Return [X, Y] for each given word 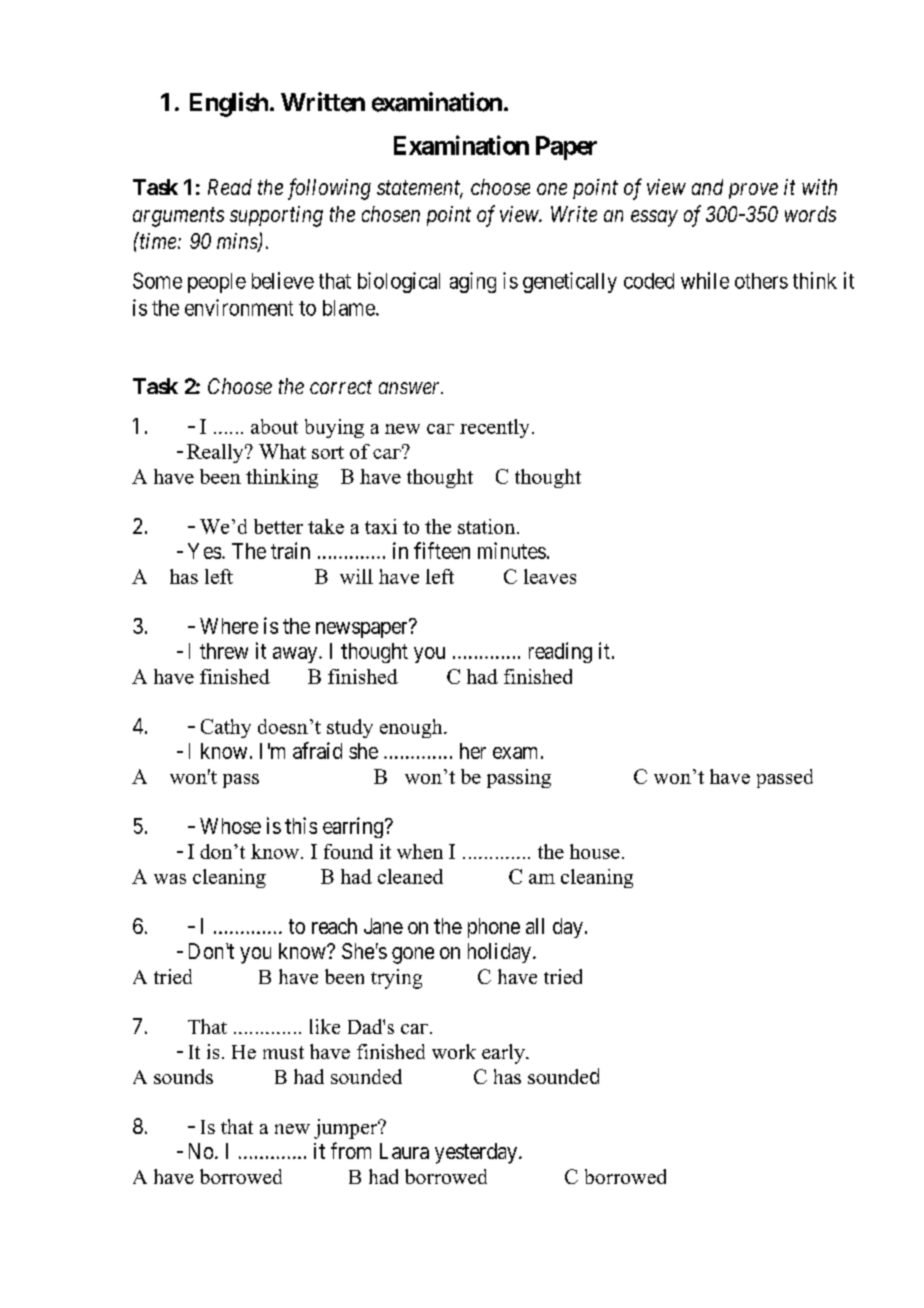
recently [494, 428]
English [229, 104]
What [282, 451]
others [761, 281]
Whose [230, 826]
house [595, 851]
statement [420, 189]
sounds [183, 1076]
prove [753, 191]
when [420, 851]
